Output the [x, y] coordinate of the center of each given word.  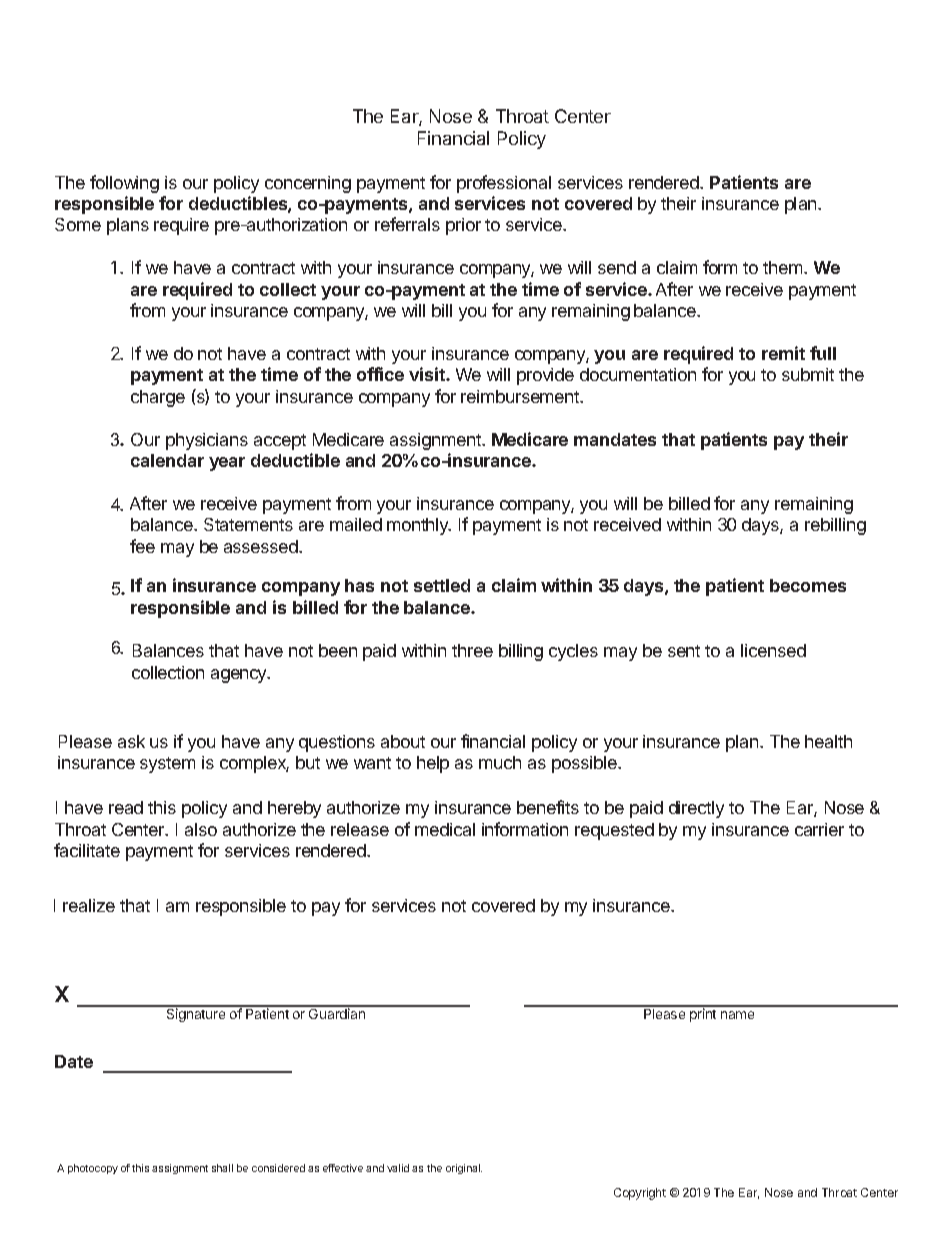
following [124, 184]
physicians [207, 441]
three [472, 650]
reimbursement [521, 396]
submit [808, 374]
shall [222, 1168]
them [784, 267]
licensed [773, 650]
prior [463, 226]
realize [89, 905]
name [737, 1015]
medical [445, 829]
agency [240, 676]
